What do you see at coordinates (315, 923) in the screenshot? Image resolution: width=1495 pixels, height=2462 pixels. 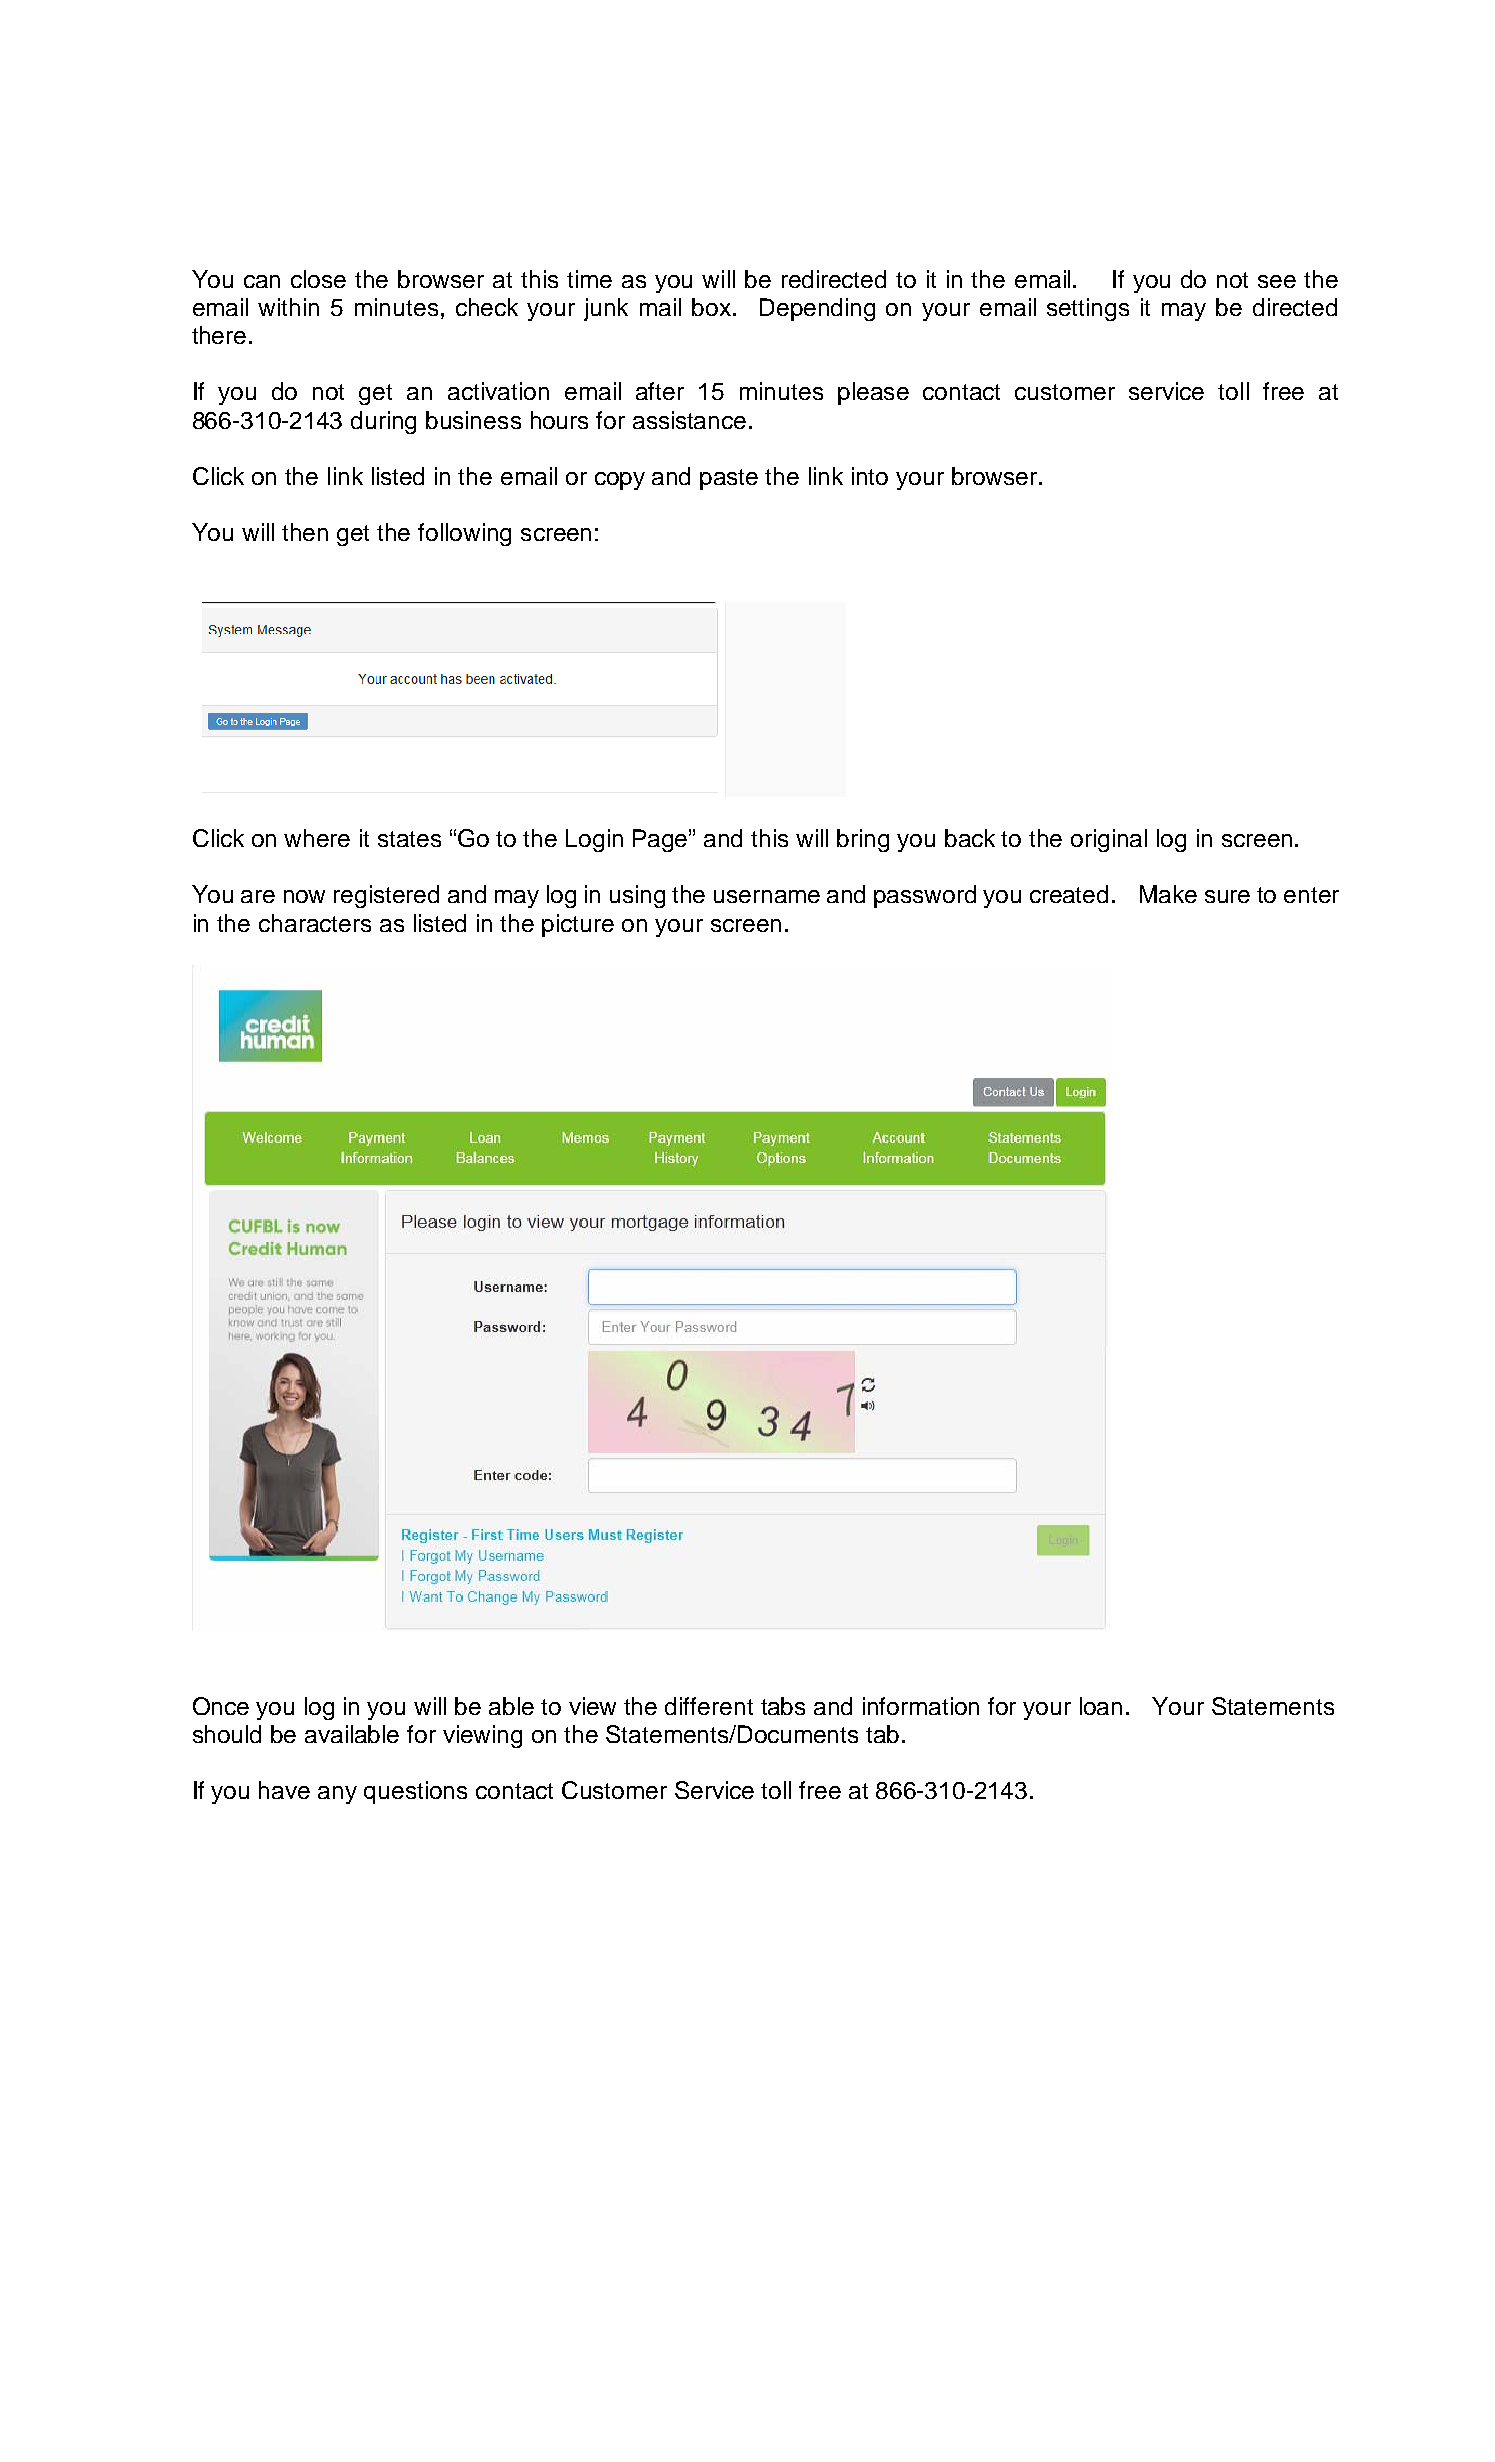 I see `characters` at bounding box center [315, 923].
